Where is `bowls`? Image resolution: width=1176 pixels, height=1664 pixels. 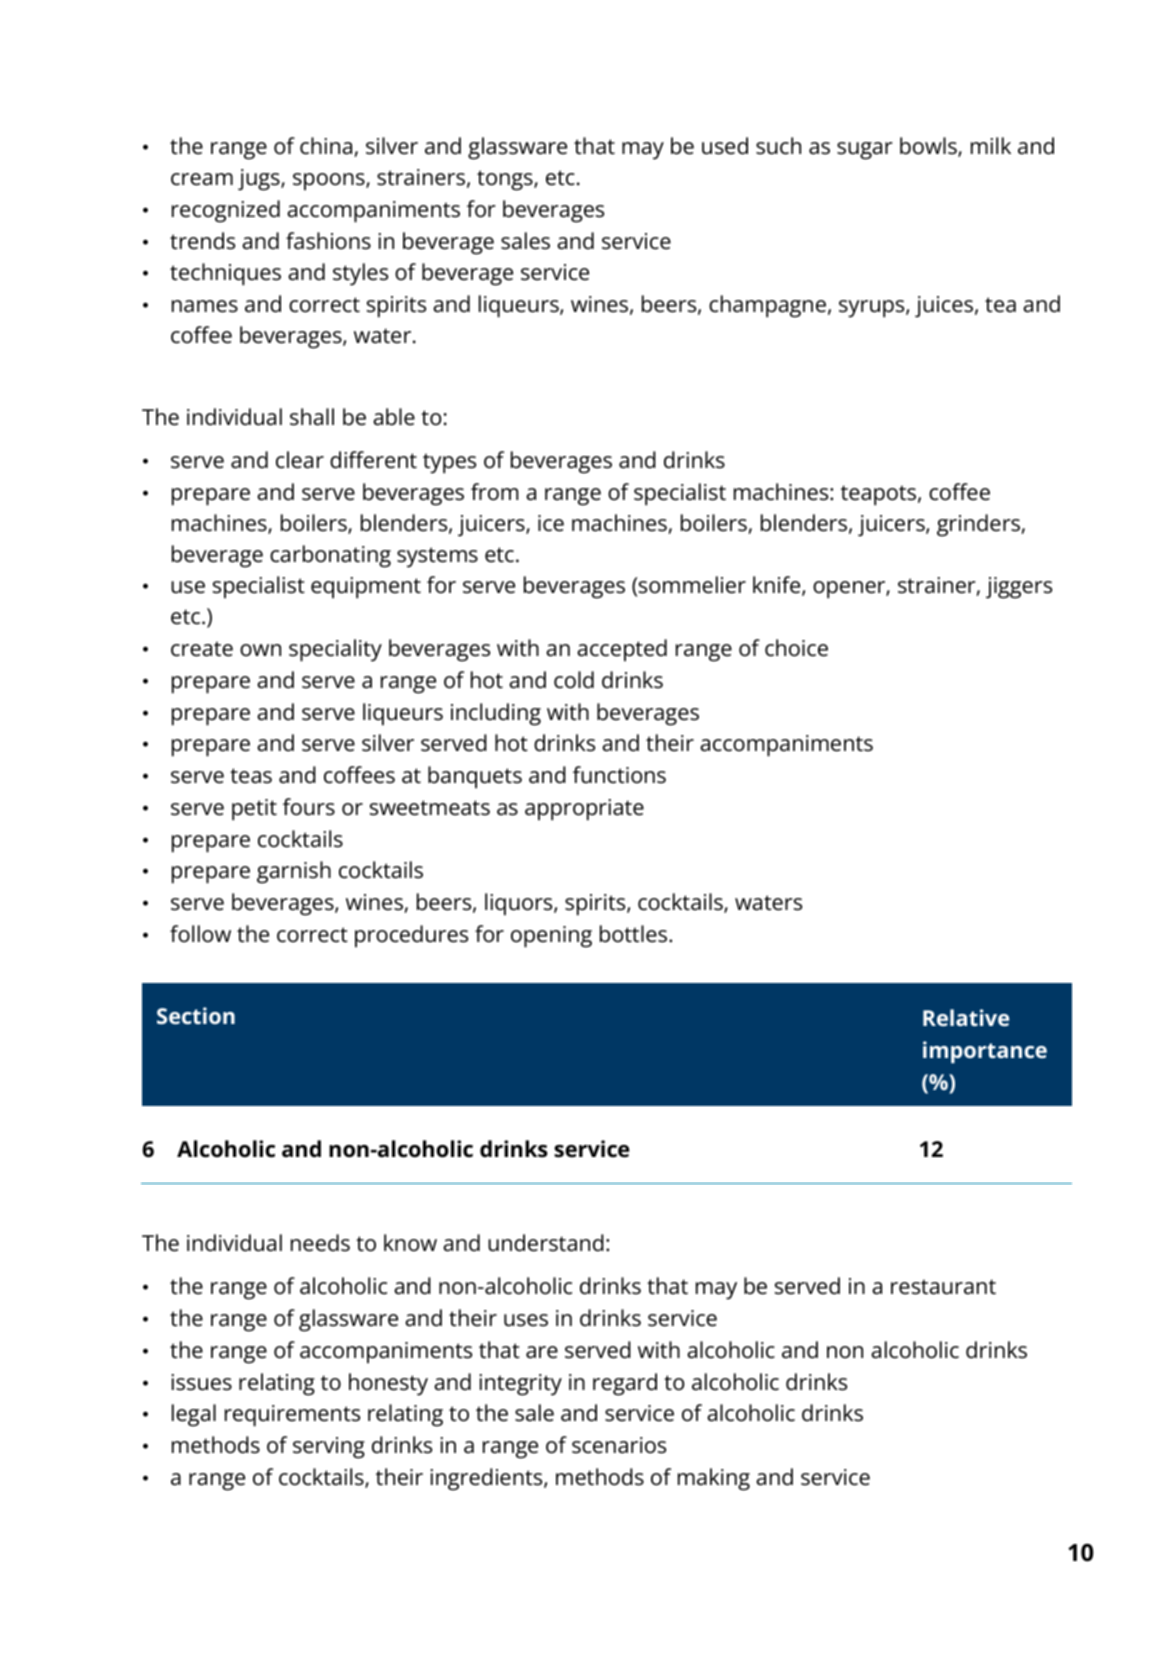 bowls is located at coordinates (929, 147).
